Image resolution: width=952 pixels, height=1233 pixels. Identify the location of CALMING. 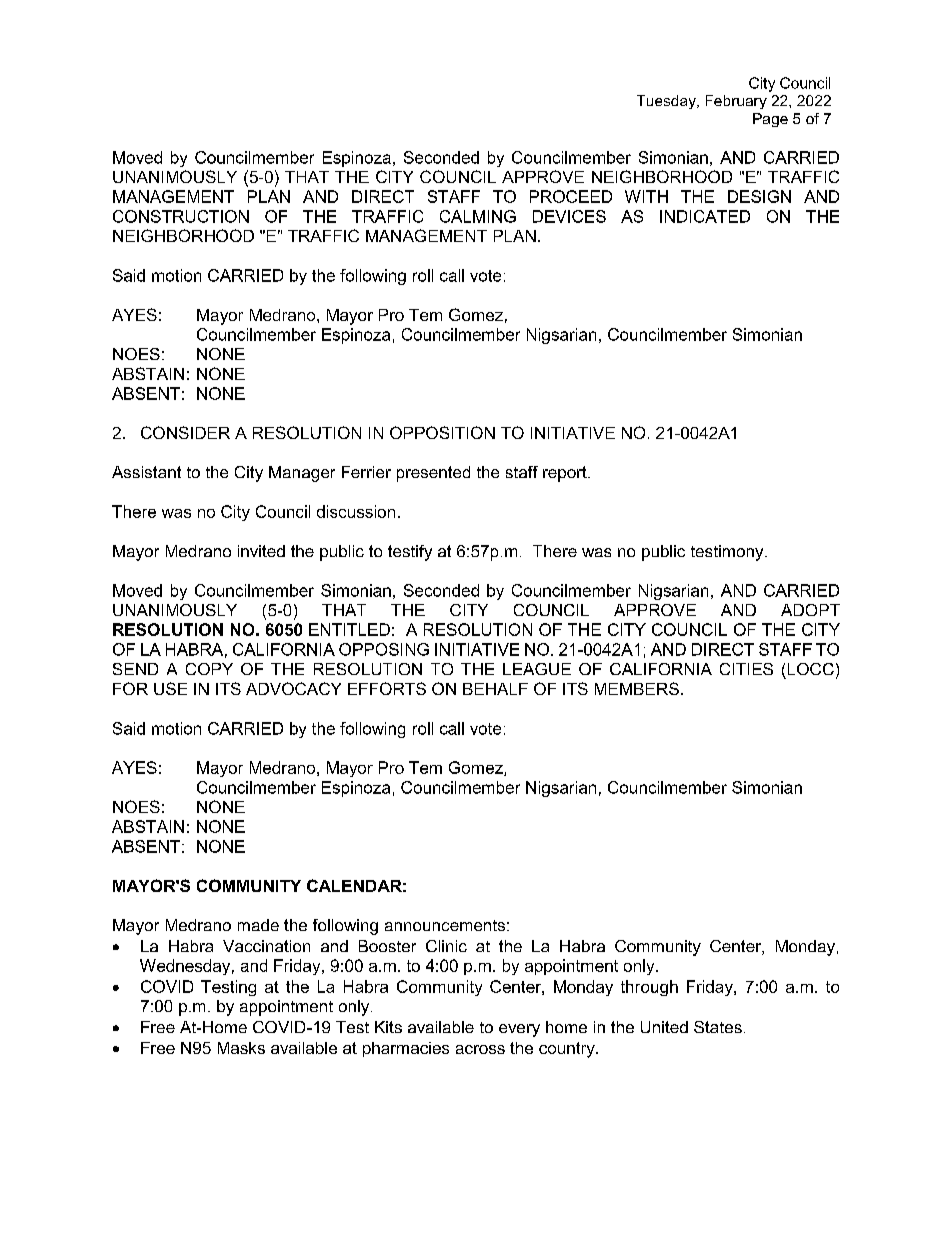
(478, 216).
